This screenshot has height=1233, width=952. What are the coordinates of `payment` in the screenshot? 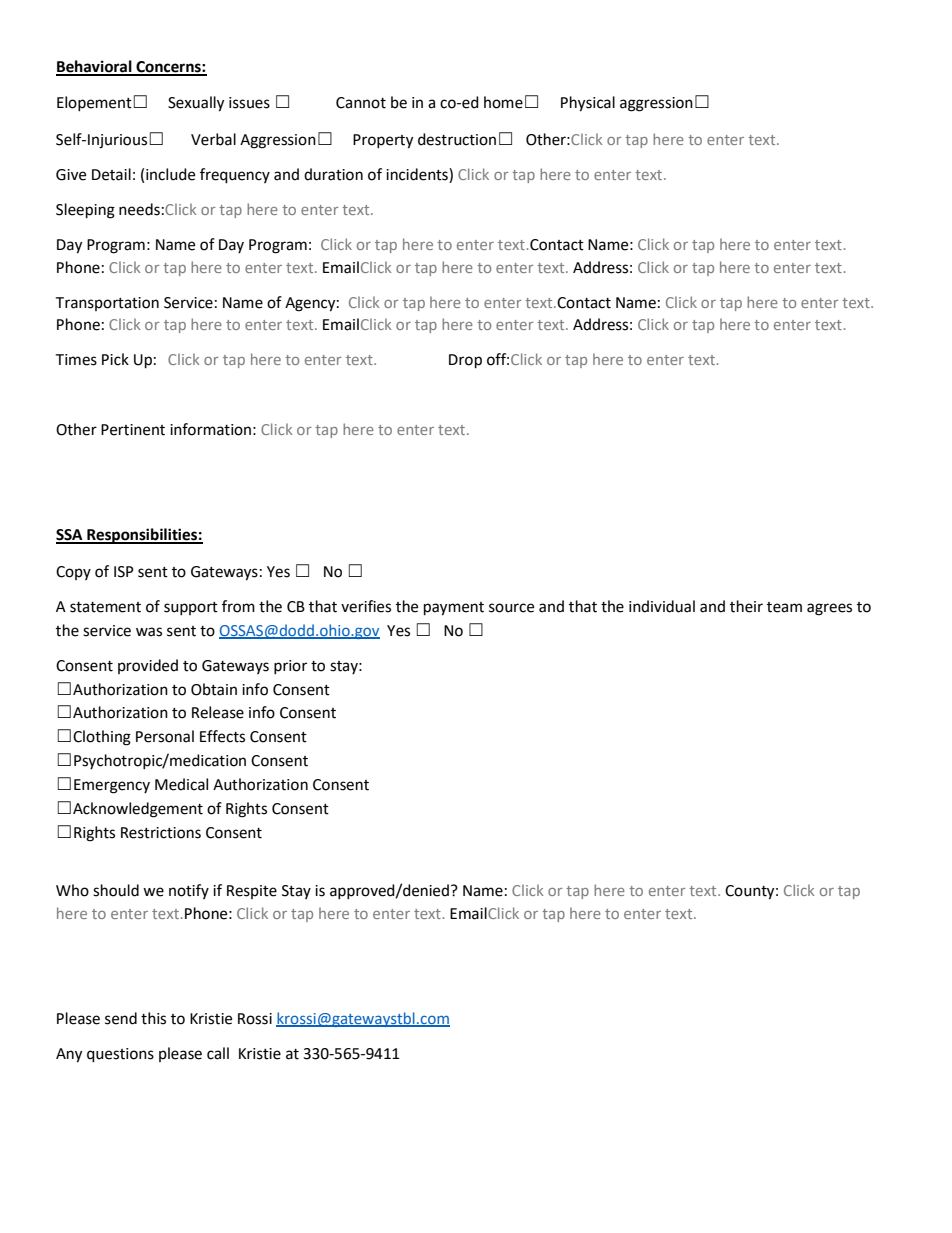 It's located at (454, 609).
